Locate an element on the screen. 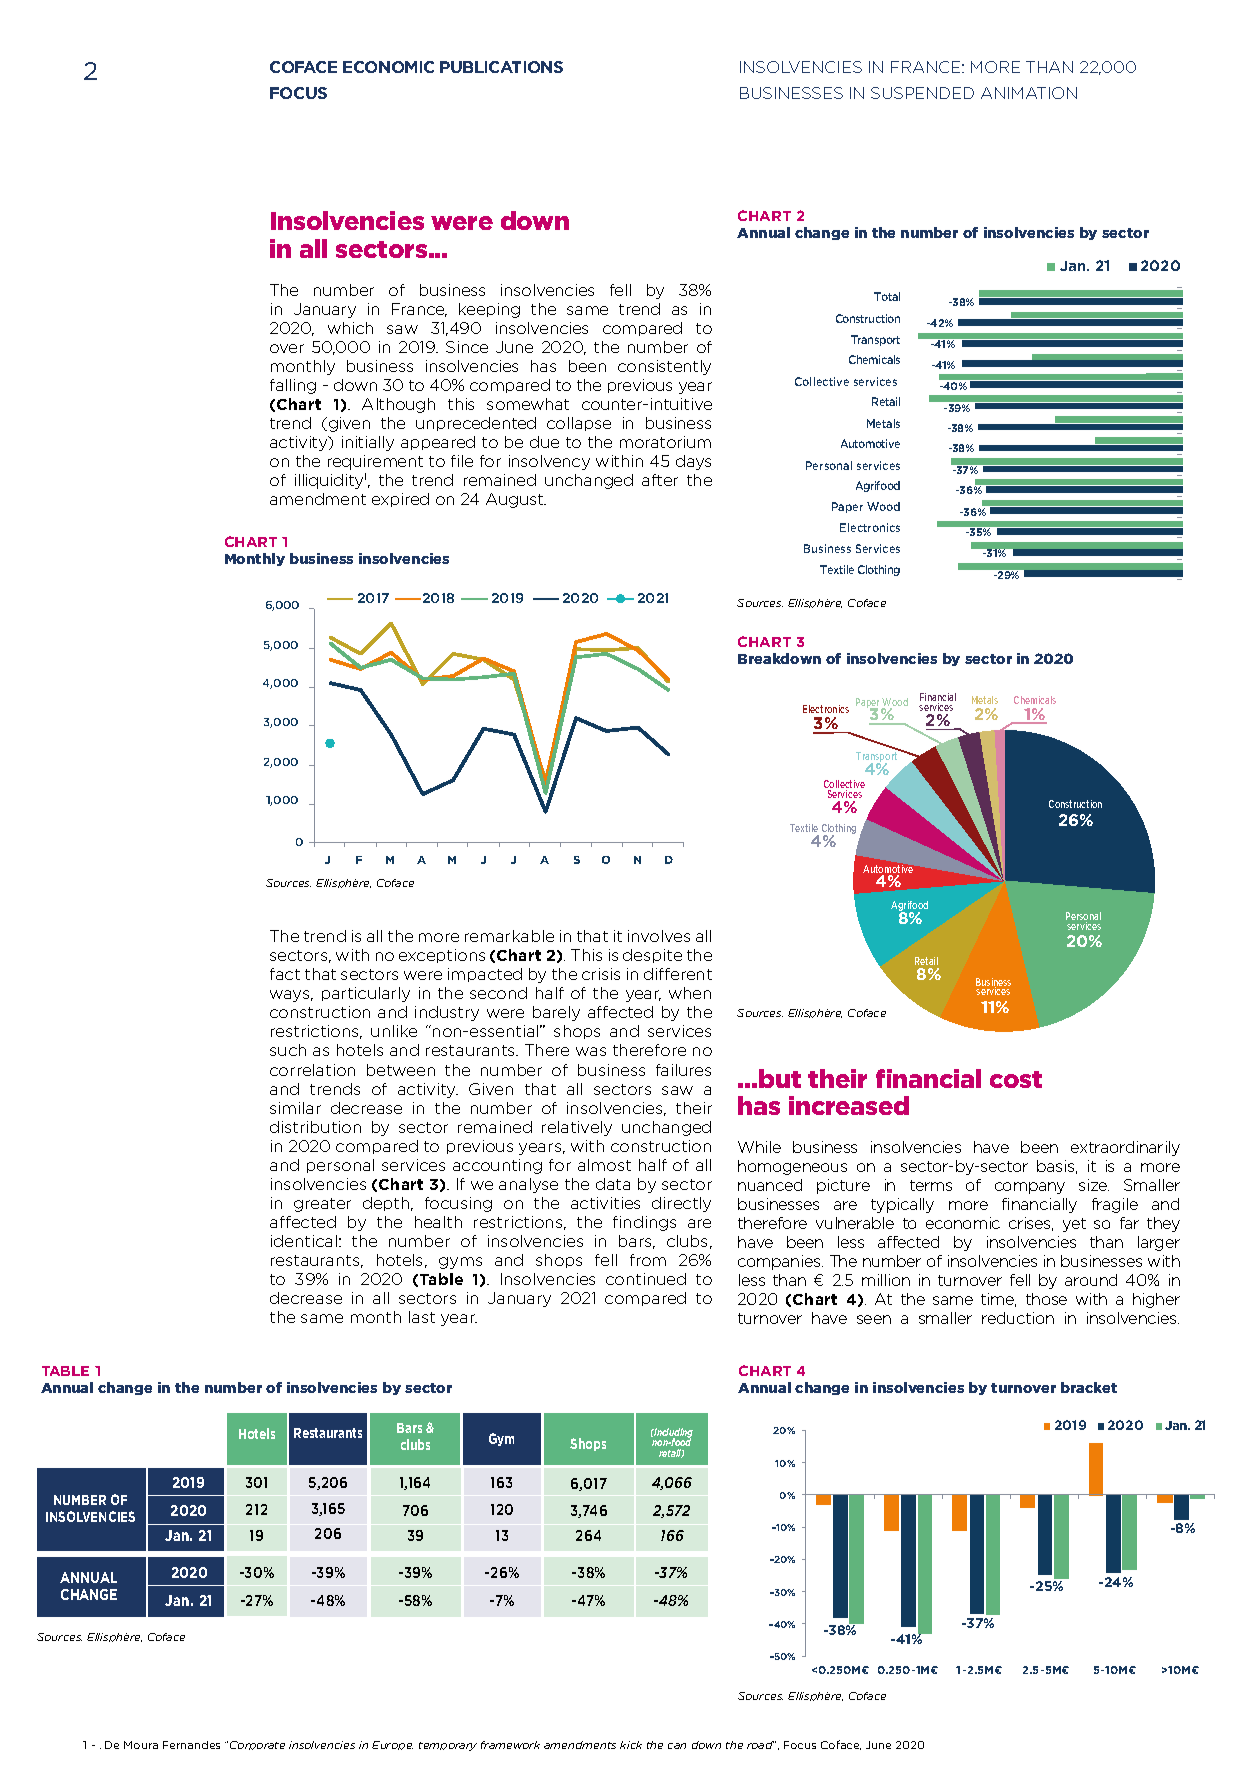 This screenshot has width=1258, height=1779. PUBLICATIONS is located at coordinates (501, 67).
